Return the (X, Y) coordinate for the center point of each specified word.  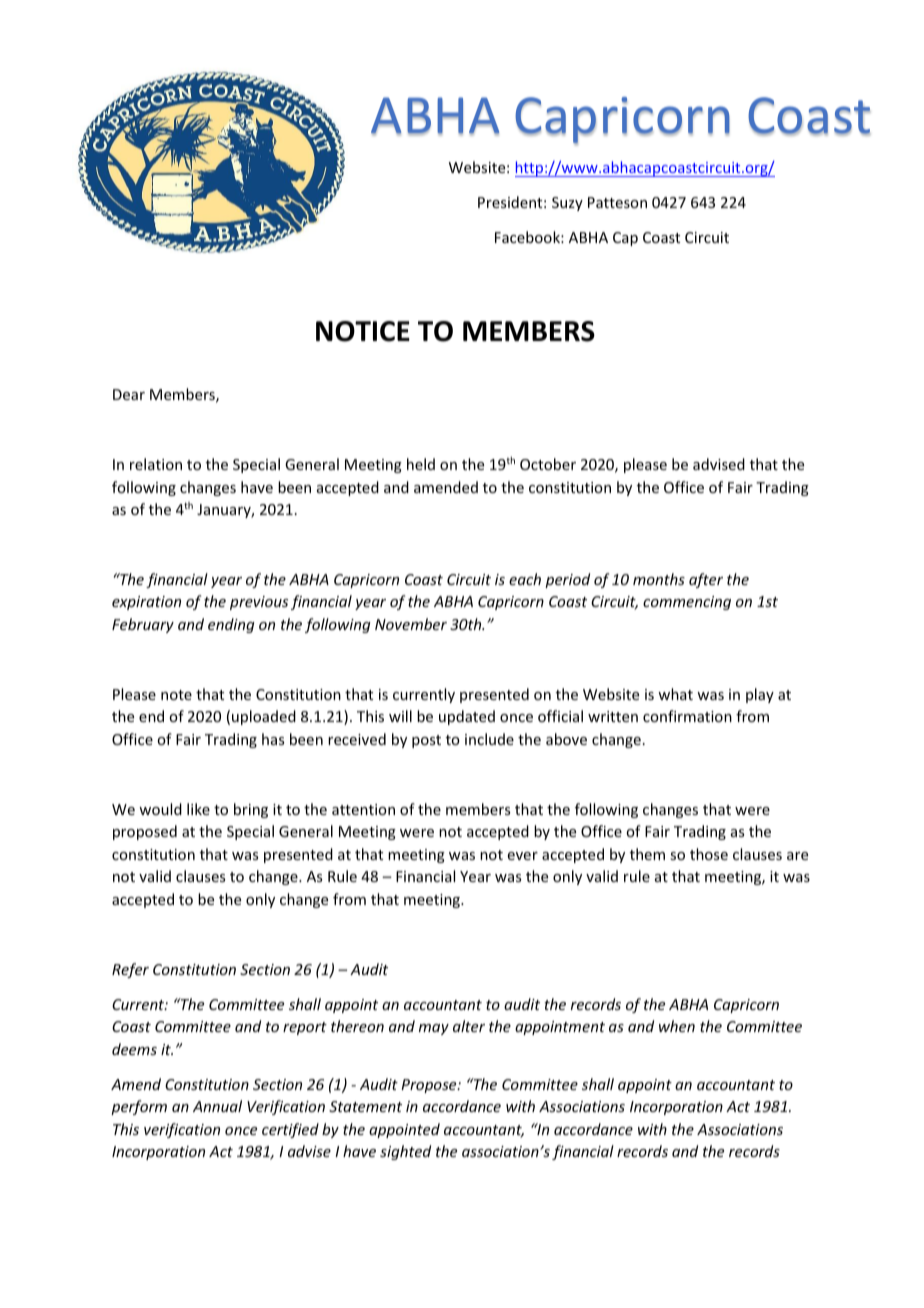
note (176, 695)
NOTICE (363, 331)
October (548, 464)
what (675, 694)
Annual (217, 1106)
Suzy (567, 204)
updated (467, 717)
